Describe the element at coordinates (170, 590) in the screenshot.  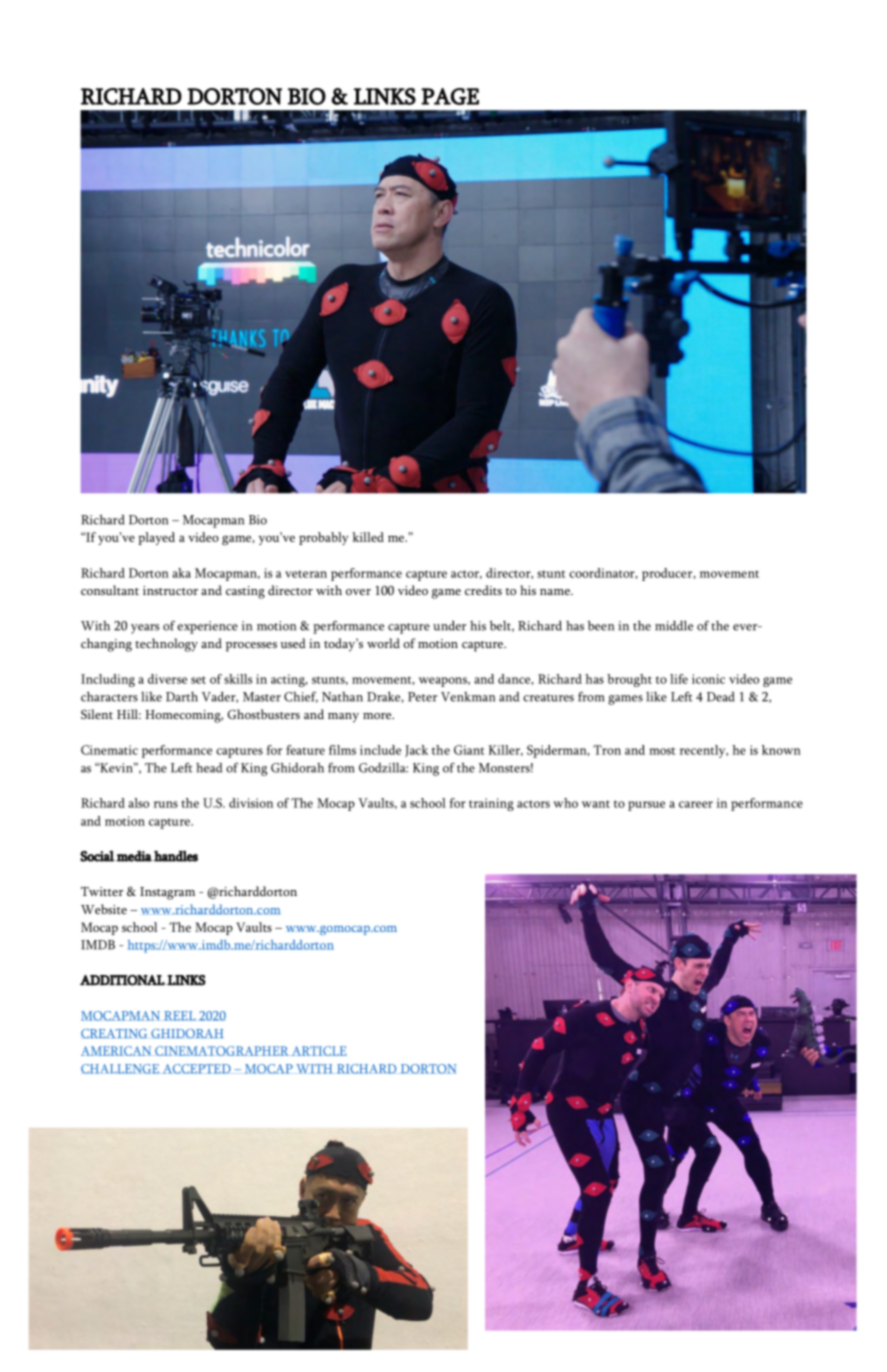
I see `instructor` at that location.
